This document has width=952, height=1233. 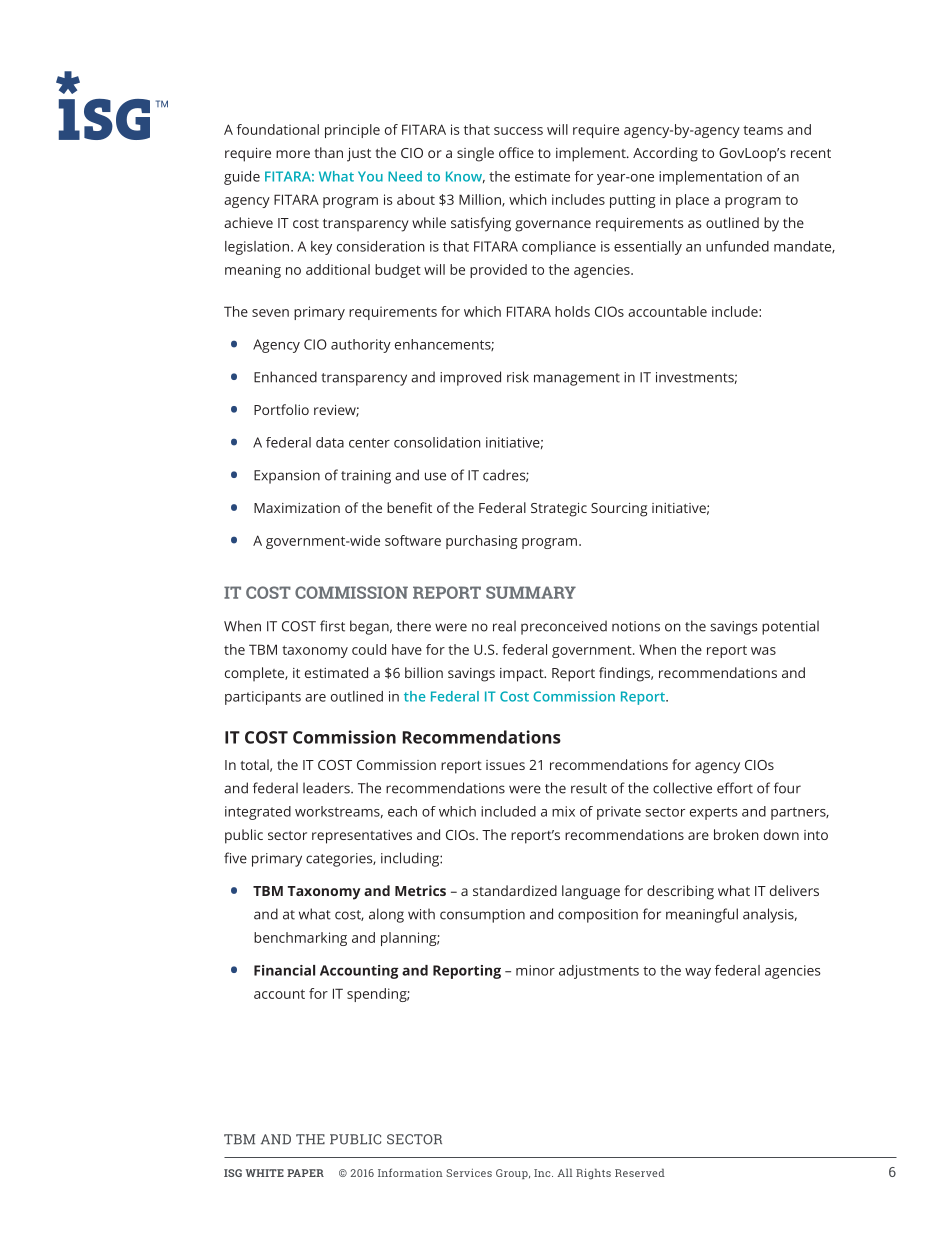 I want to click on leaders, so click(x=327, y=788).
